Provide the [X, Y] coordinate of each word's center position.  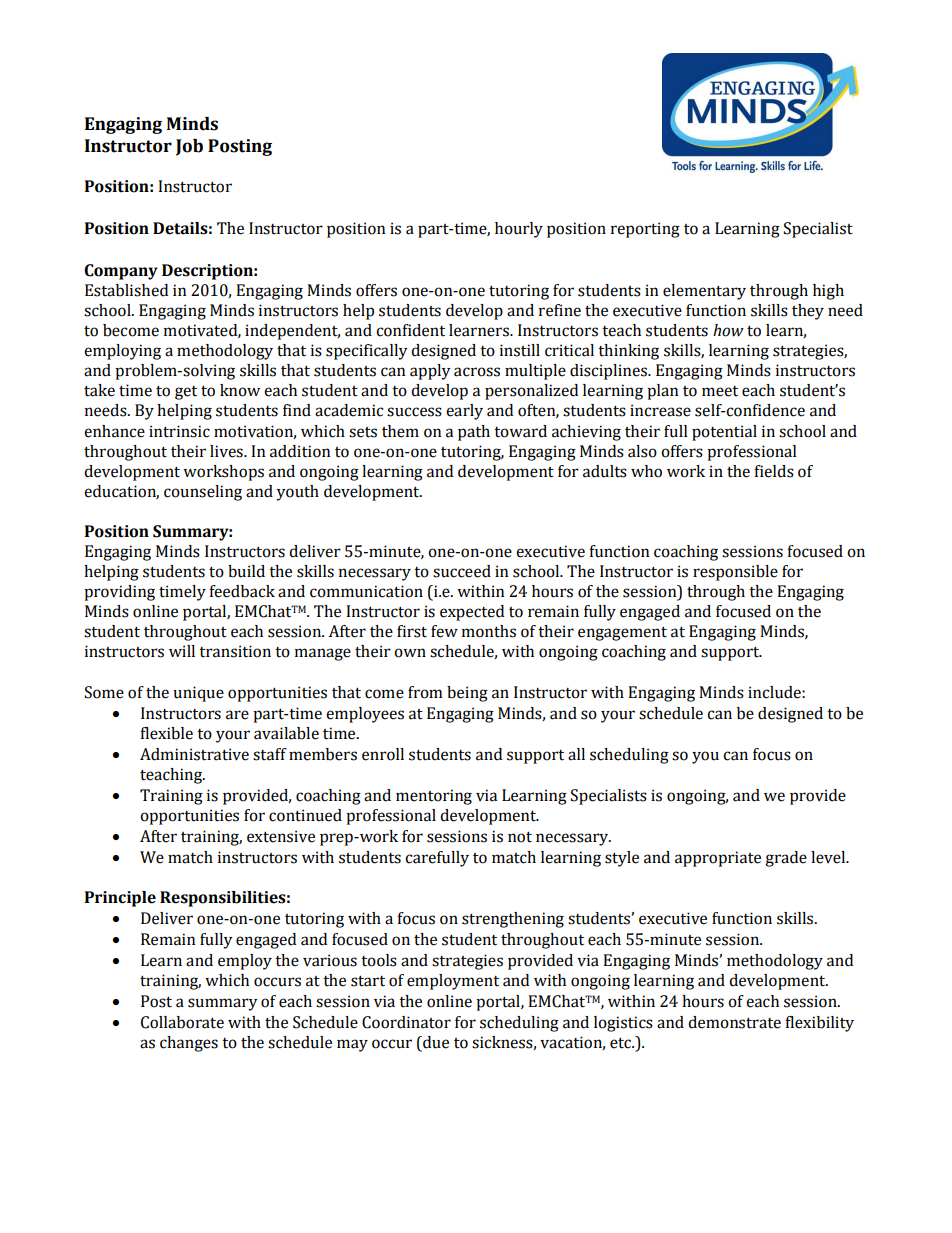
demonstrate [734, 1022]
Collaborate [182, 1022]
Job [189, 147]
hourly [519, 230]
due [435, 1043]
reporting [645, 230]
